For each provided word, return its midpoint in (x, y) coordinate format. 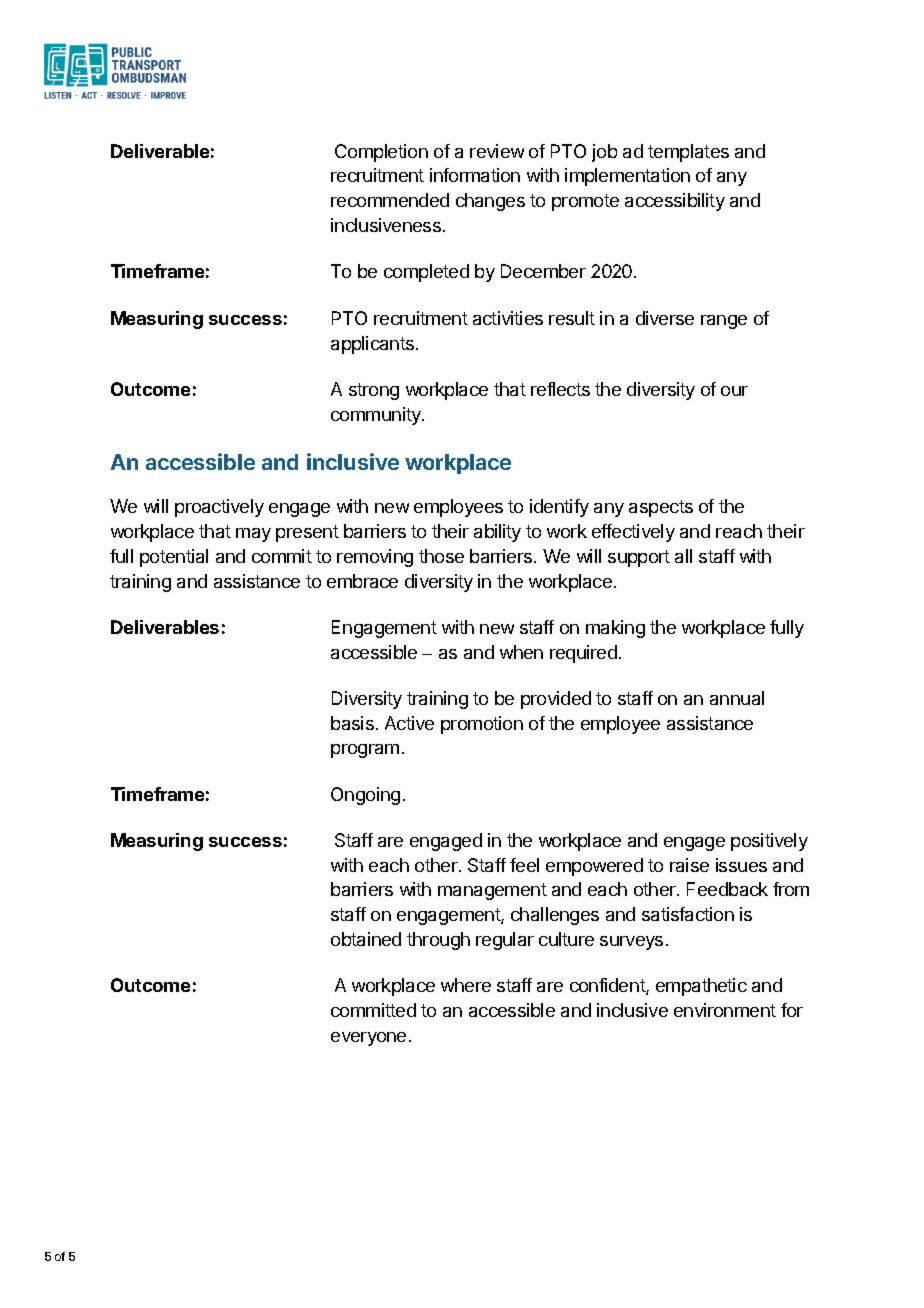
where (466, 985)
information (475, 175)
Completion (381, 153)
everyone (368, 1039)
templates (688, 153)
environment (725, 1010)
